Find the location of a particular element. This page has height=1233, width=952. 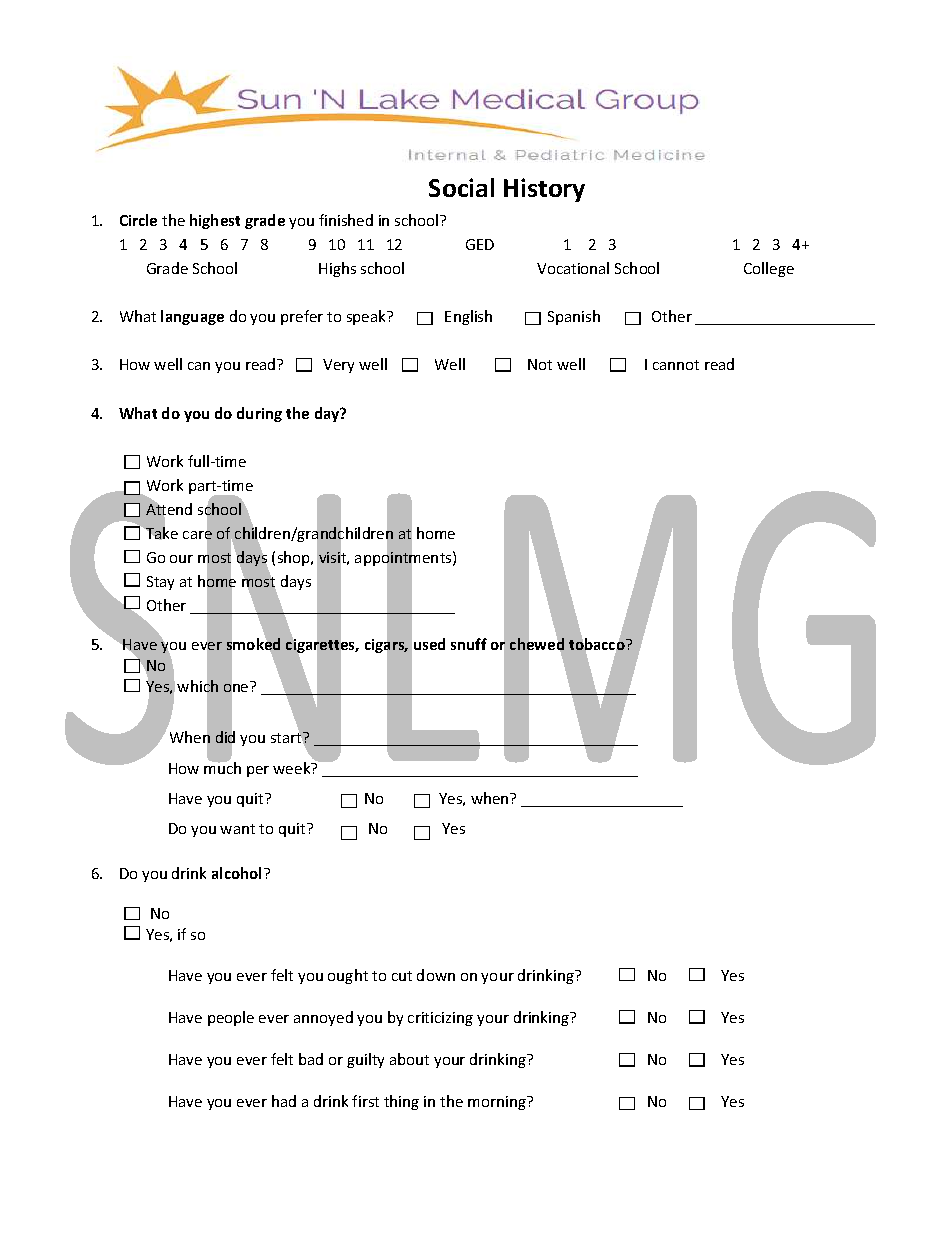

College is located at coordinates (769, 269).
